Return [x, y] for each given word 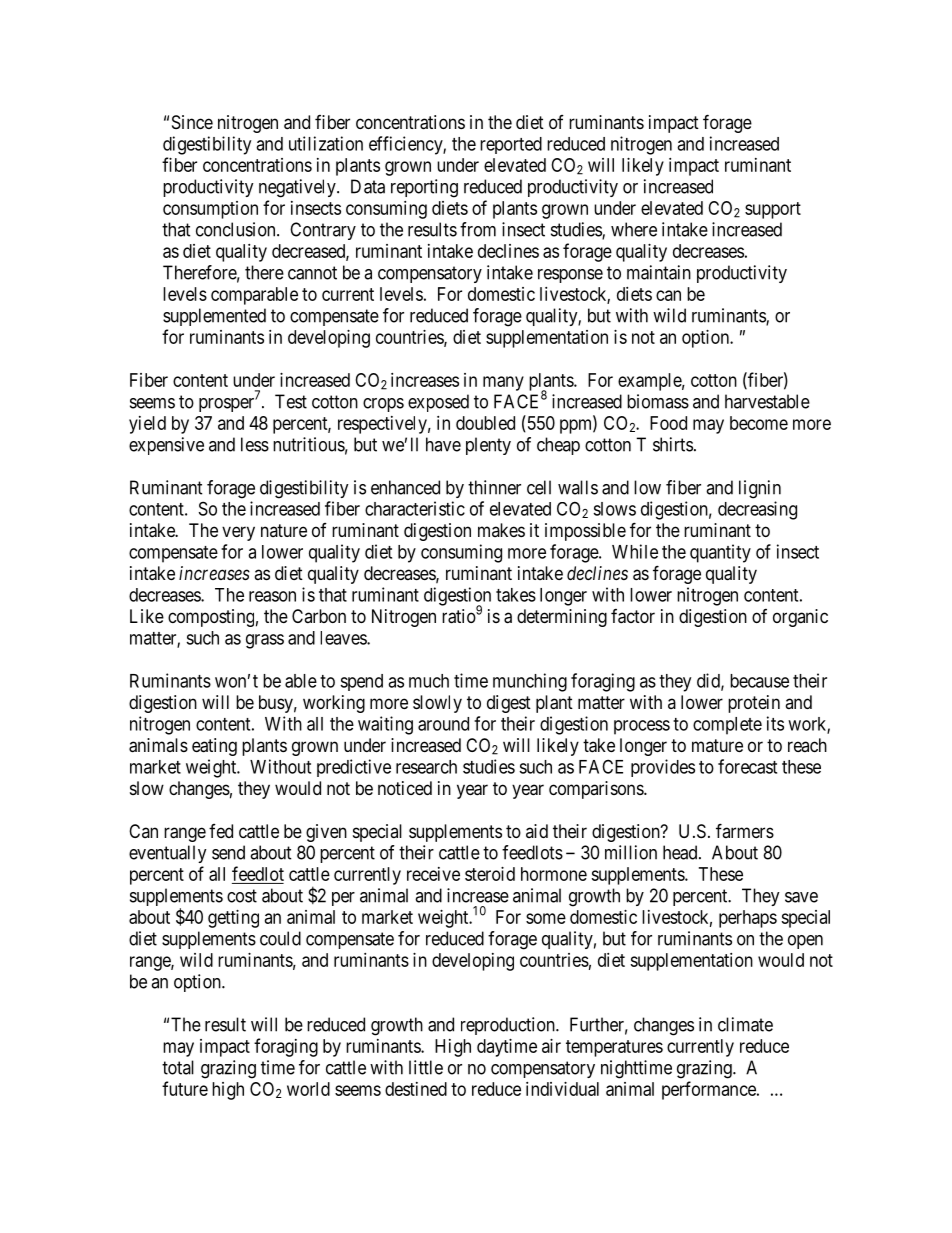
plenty [488, 446]
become [759, 423]
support [773, 210]
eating [214, 747]
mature [717, 745]
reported [511, 145]
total [178, 1067]
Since [192, 122]
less [255, 444]
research [426, 767]
